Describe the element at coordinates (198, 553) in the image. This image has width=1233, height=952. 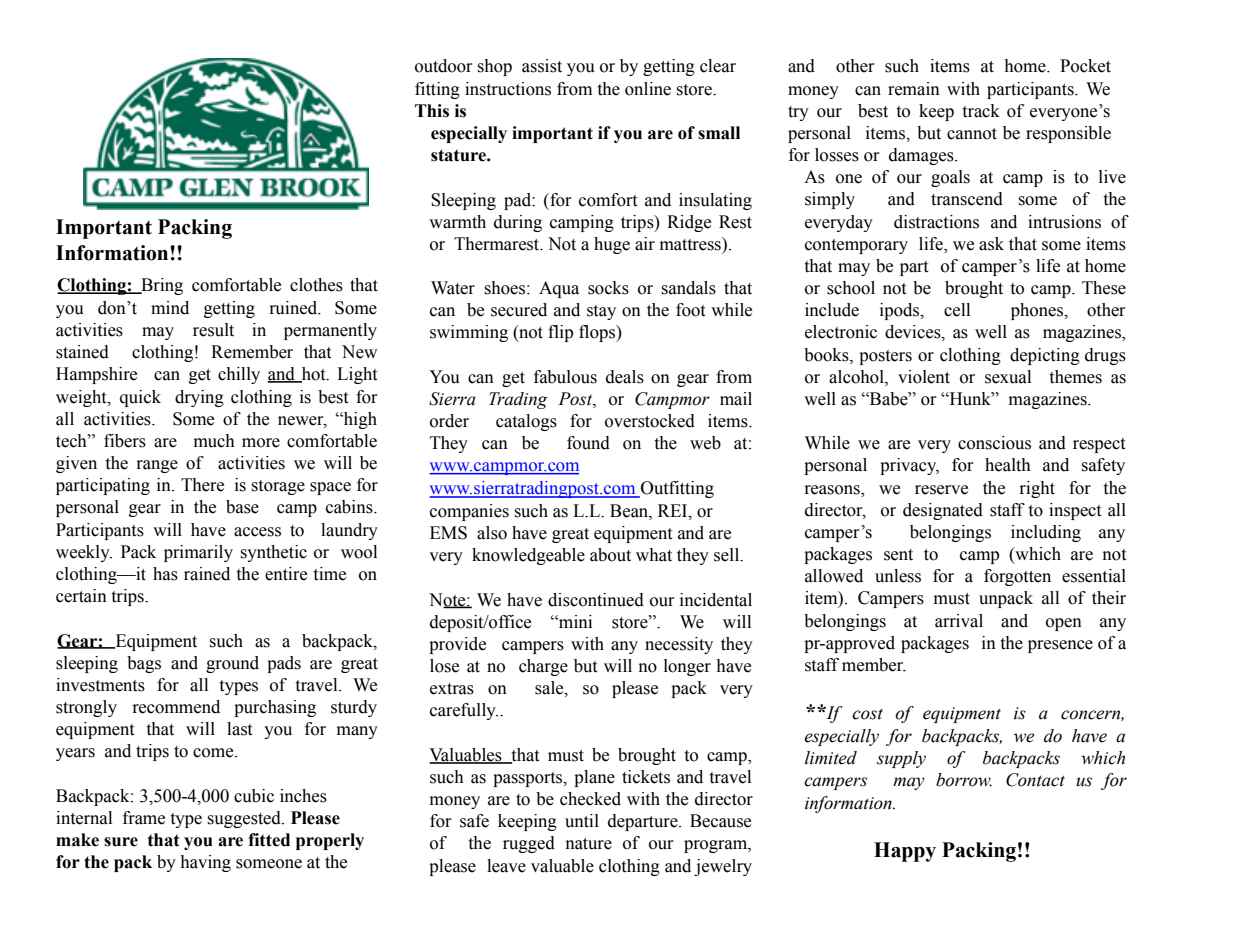
I see `primarily` at that location.
